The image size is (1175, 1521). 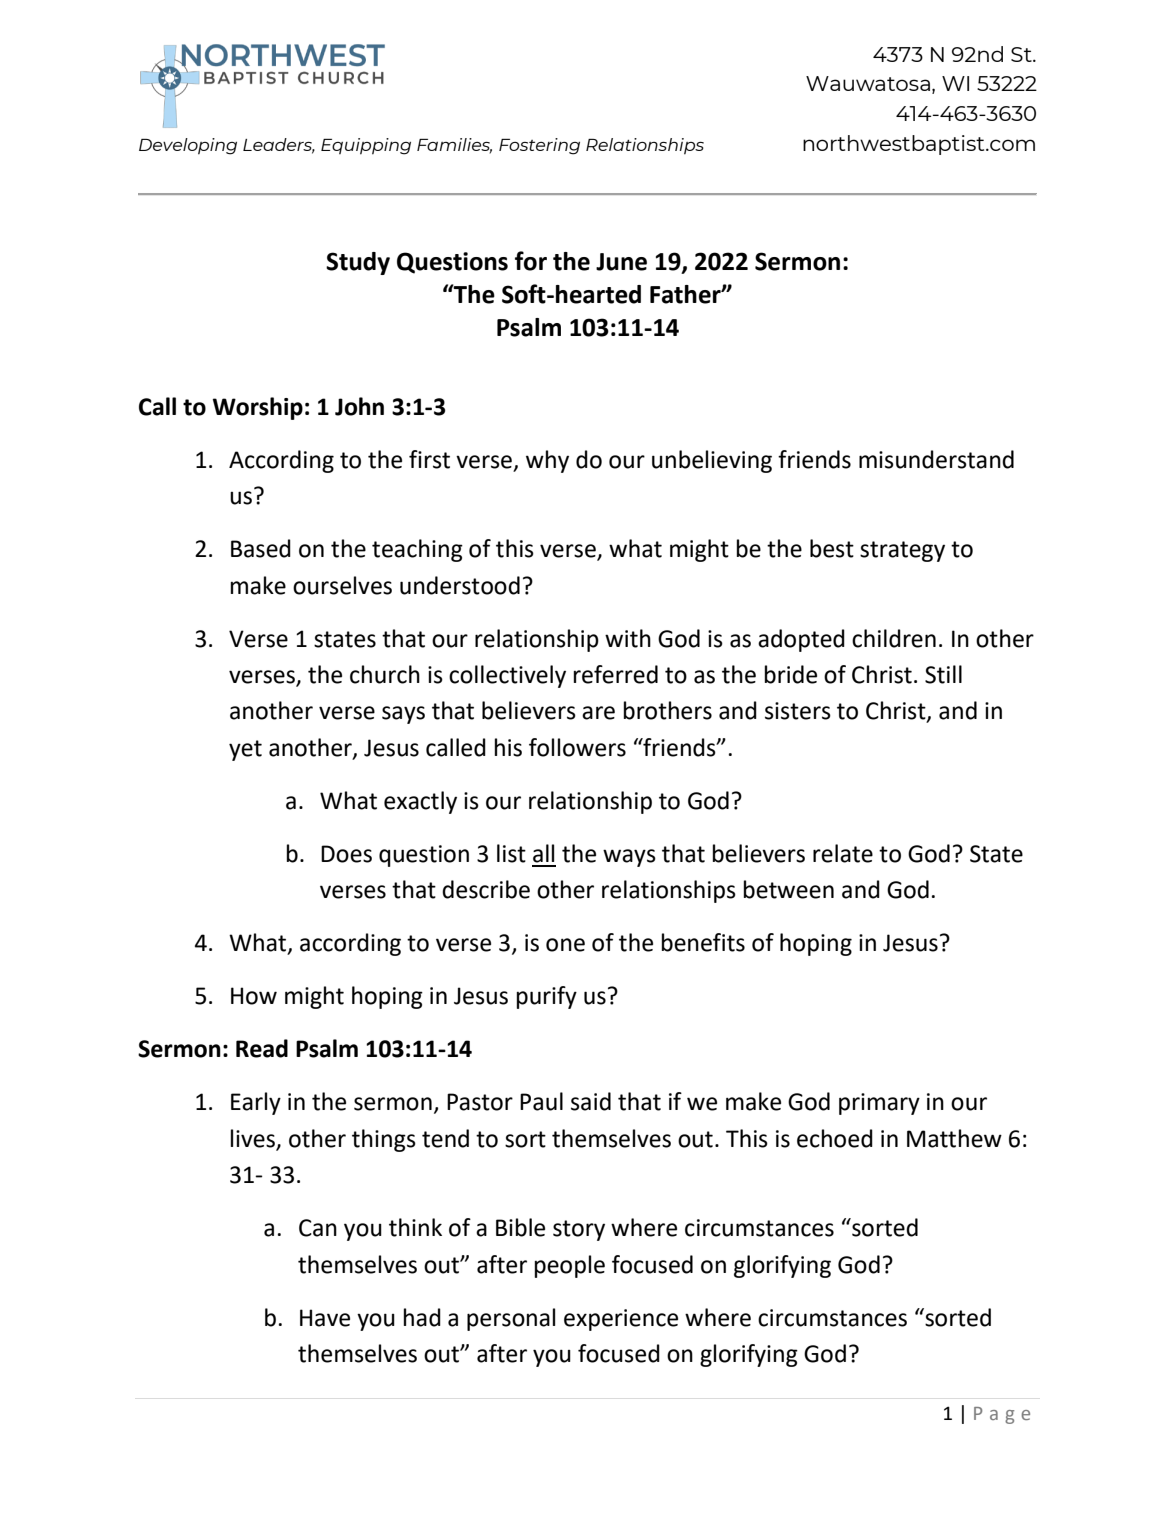 What do you see at coordinates (279, 145) in the document?
I see `Leaders` at bounding box center [279, 145].
